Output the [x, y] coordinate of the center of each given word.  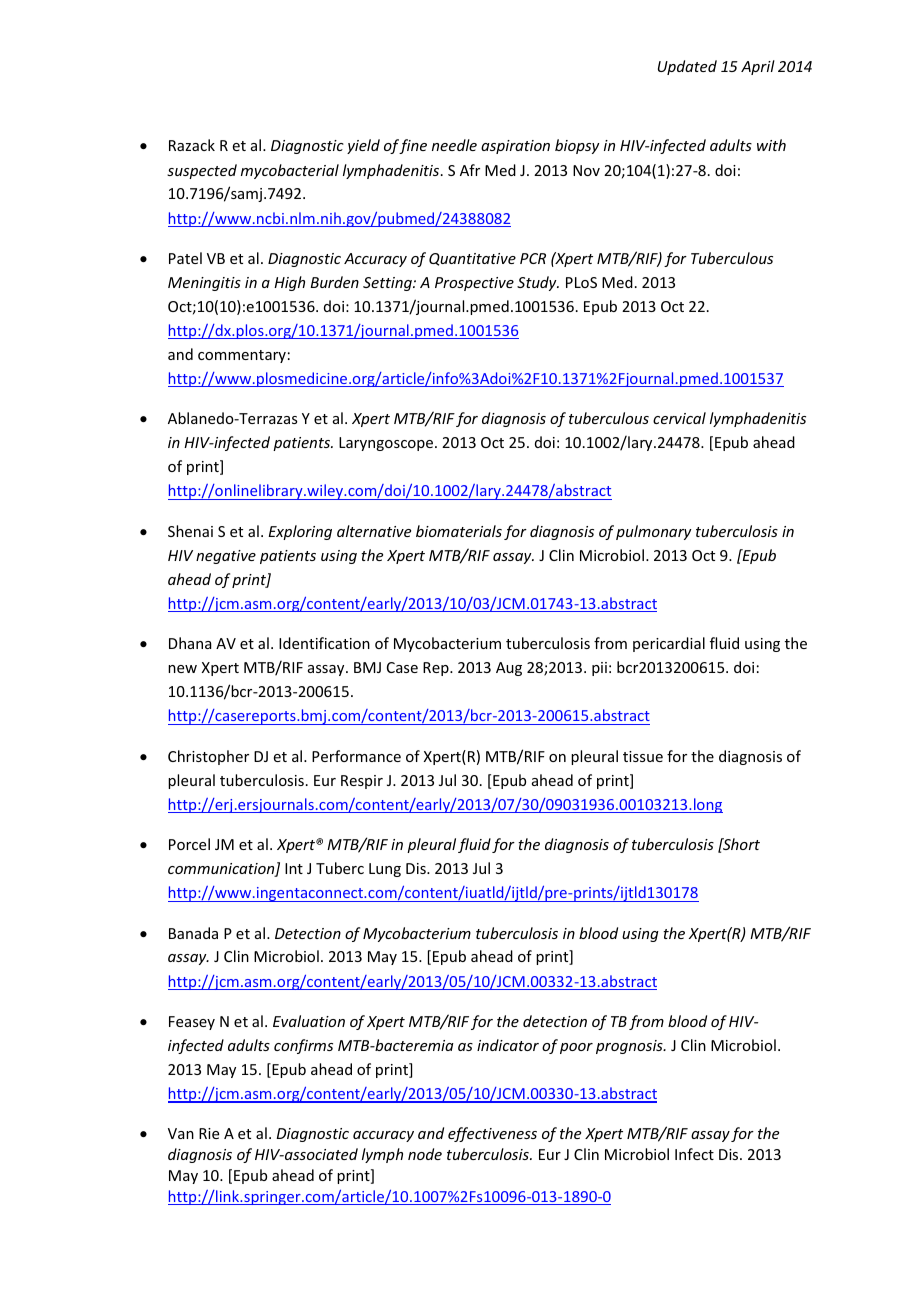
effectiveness [492, 1134]
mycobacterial [290, 171]
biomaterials [459, 531]
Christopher [208, 757]
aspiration [515, 147]
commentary [242, 356]
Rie [209, 1133]
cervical [679, 418]
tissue [643, 756]
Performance [356, 756]
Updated [687, 67]
